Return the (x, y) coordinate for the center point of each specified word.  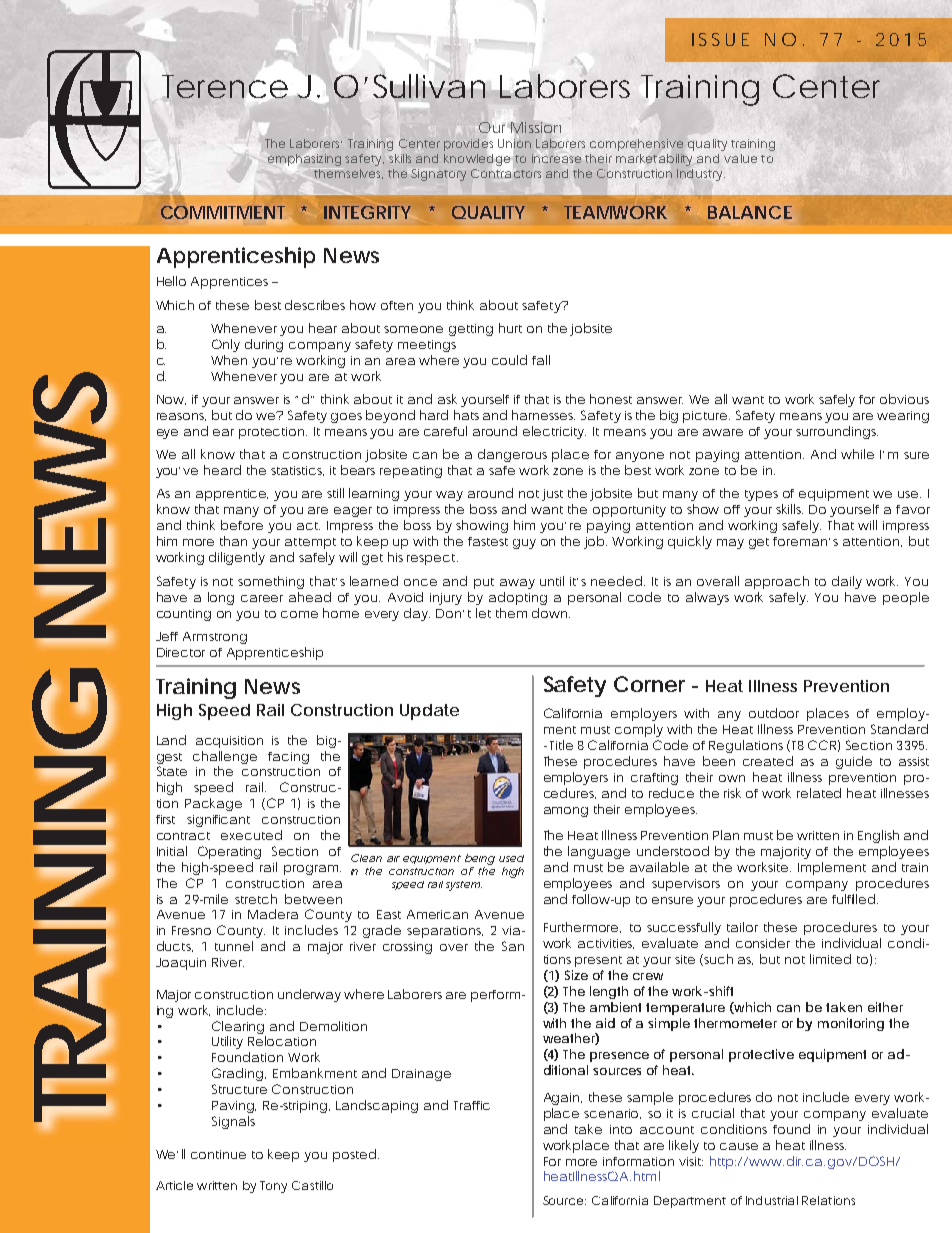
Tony (273, 1187)
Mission (536, 127)
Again (563, 1099)
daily (847, 582)
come (299, 614)
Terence (225, 86)
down (551, 613)
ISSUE (720, 39)
